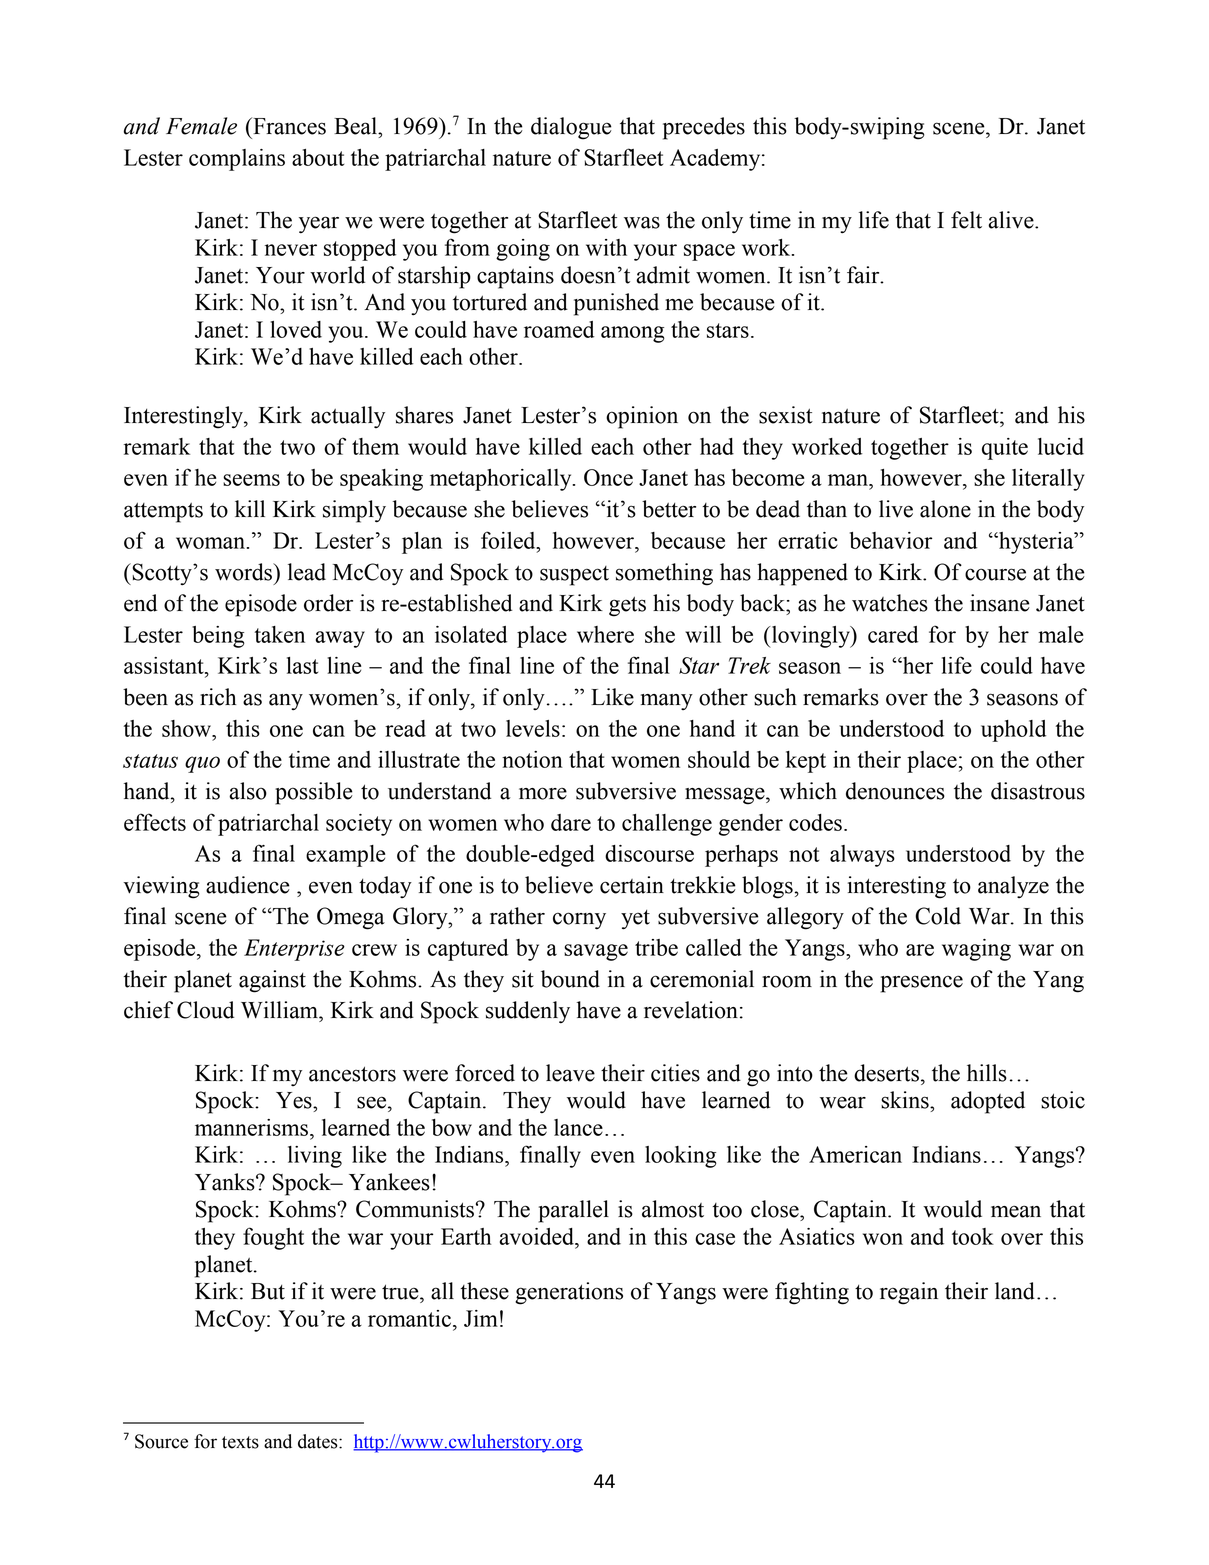 The width and height of the screenshot is (1209, 1565). What do you see at coordinates (895, 791) in the screenshot?
I see `denounces` at bounding box center [895, 791].
